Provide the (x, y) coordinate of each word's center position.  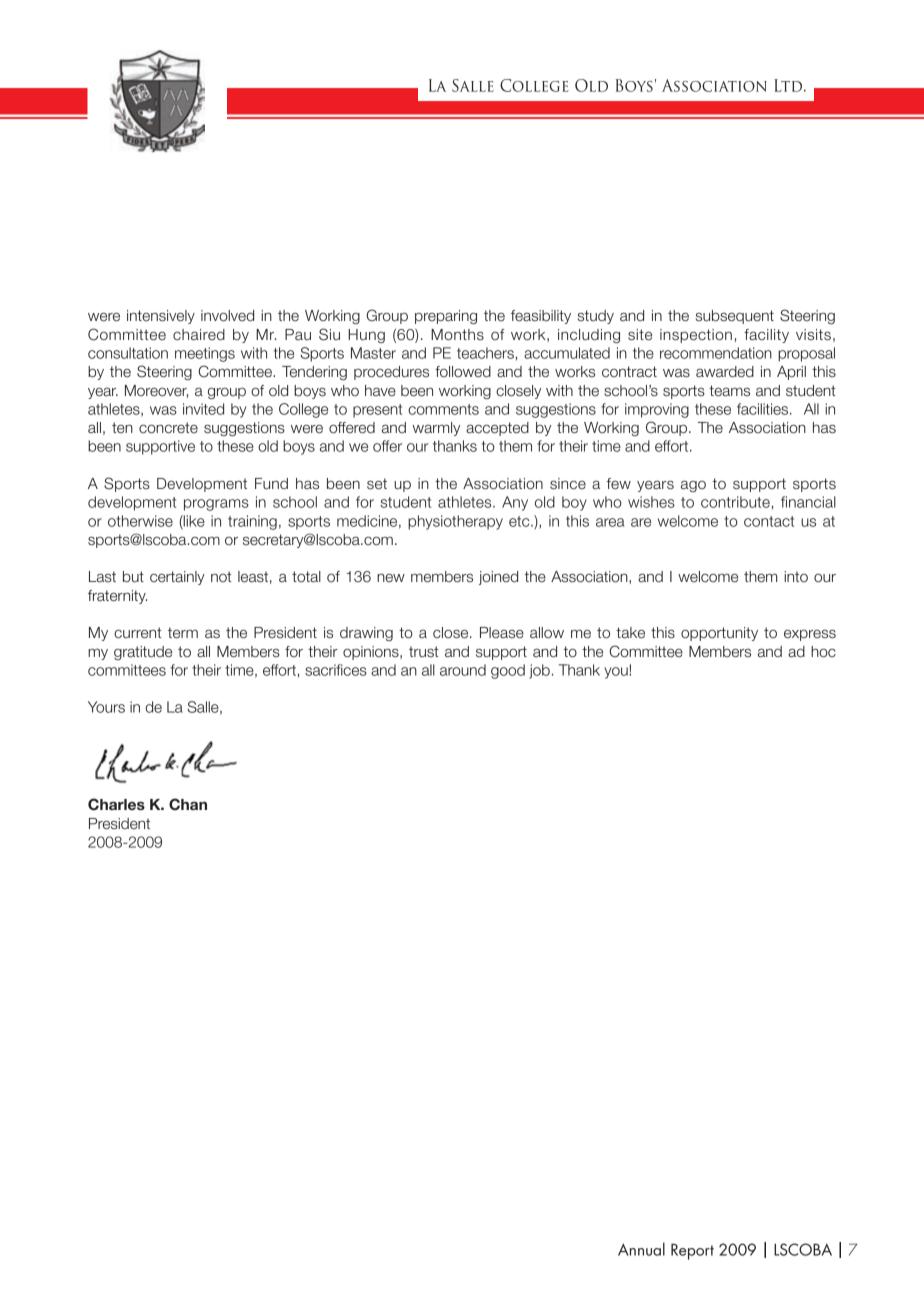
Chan (188, 804)
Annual (641, 1249)
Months (457, 335)
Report (692, 1251)
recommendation (716, 353)
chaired (199, 335)
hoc (823, 652)
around (463, 670)
